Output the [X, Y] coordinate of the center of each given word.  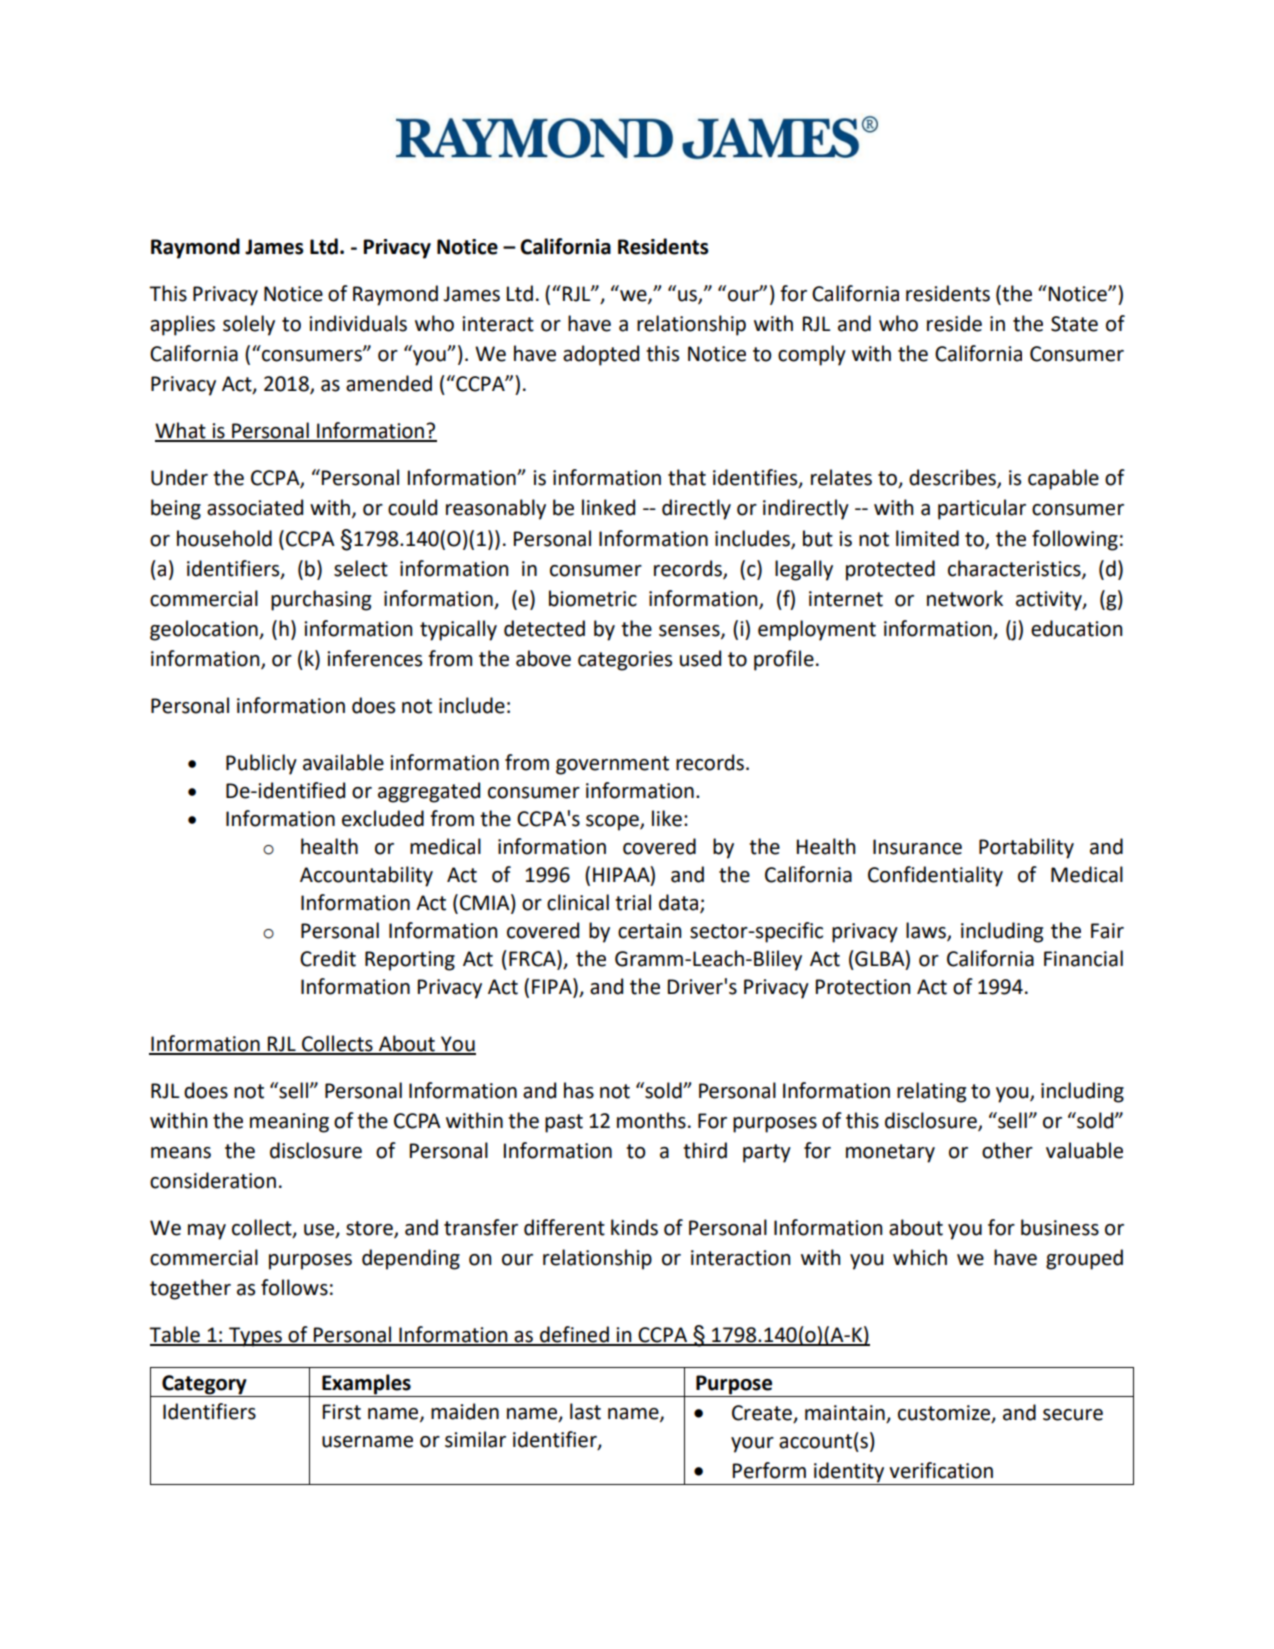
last [585, 1411]
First [342, 1412]
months [651, 1120]
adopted [601, 355]
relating [931, 1092]
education [1076, 628]
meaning [289, 1123]
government [612, 765]
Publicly [261, 764]
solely [249, 325]
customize [945, 1414]
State [1074, 324]
